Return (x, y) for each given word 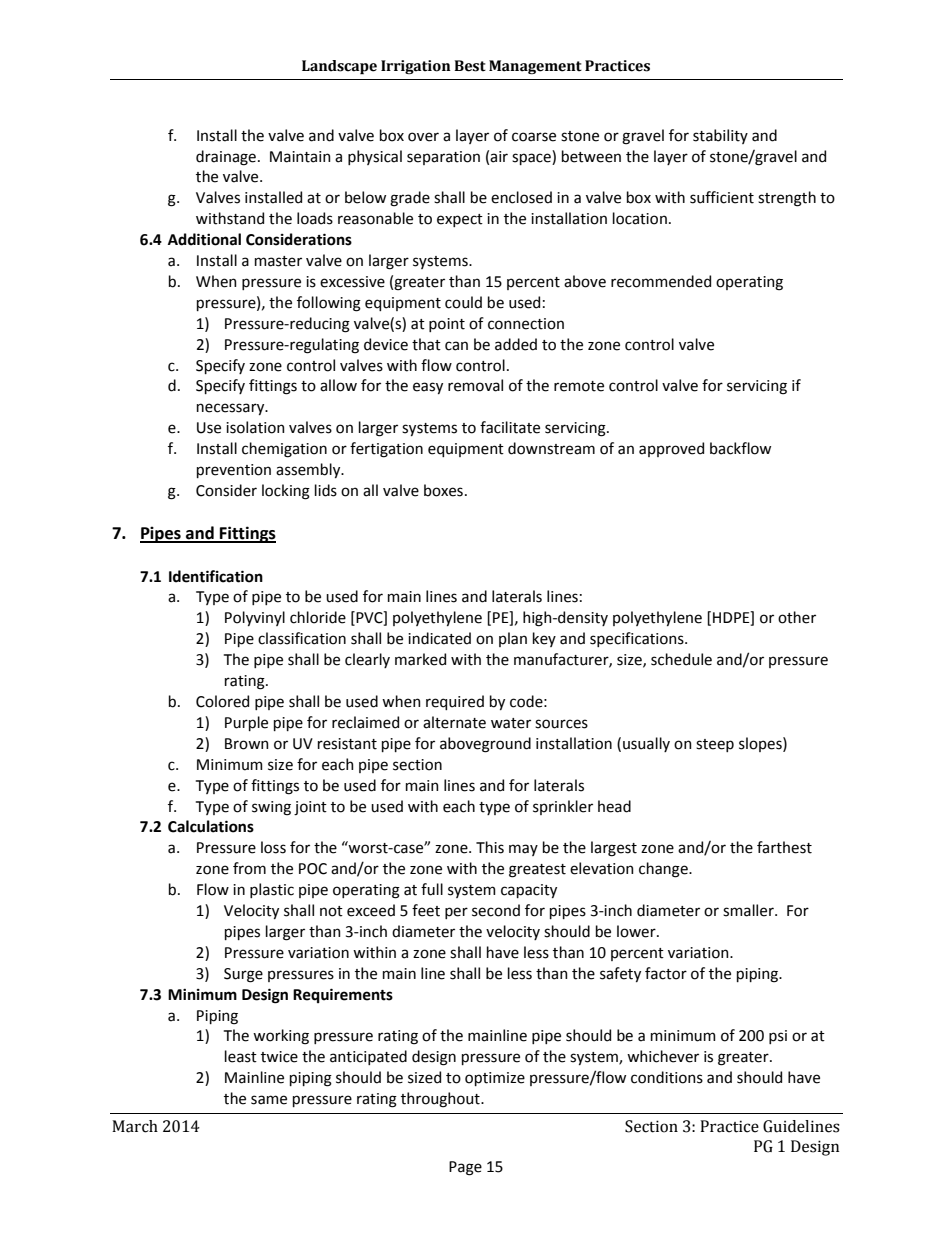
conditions (667, 1077)
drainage (226, 158)
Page (465, 1168)
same (269, 1100)
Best (470, 66)
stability (720, 136)
